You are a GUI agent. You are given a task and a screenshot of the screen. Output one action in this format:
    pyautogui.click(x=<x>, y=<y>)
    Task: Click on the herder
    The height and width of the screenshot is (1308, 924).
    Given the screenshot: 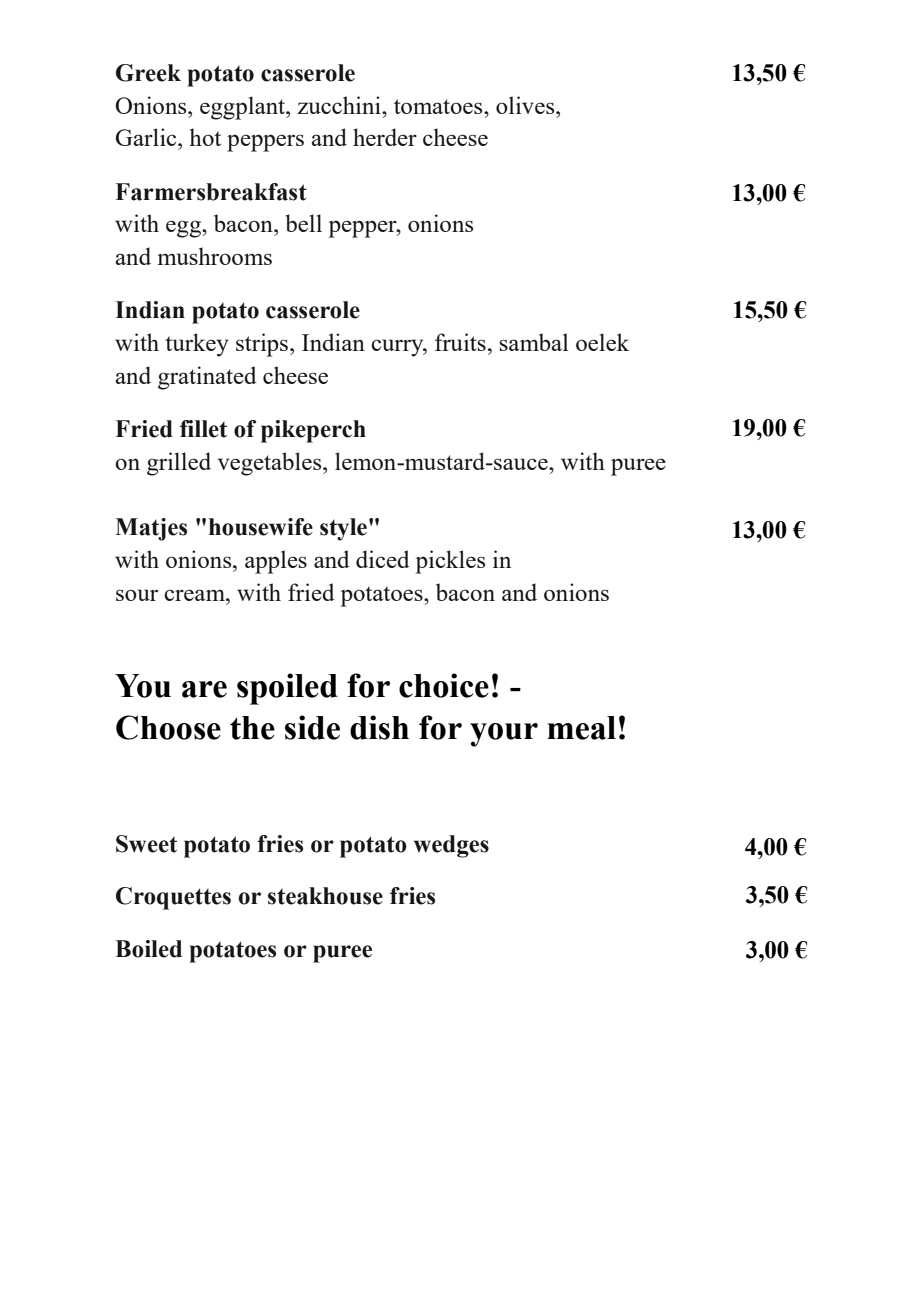 What is the action you would take?
    pyautogui.click(x=385, y=137)
